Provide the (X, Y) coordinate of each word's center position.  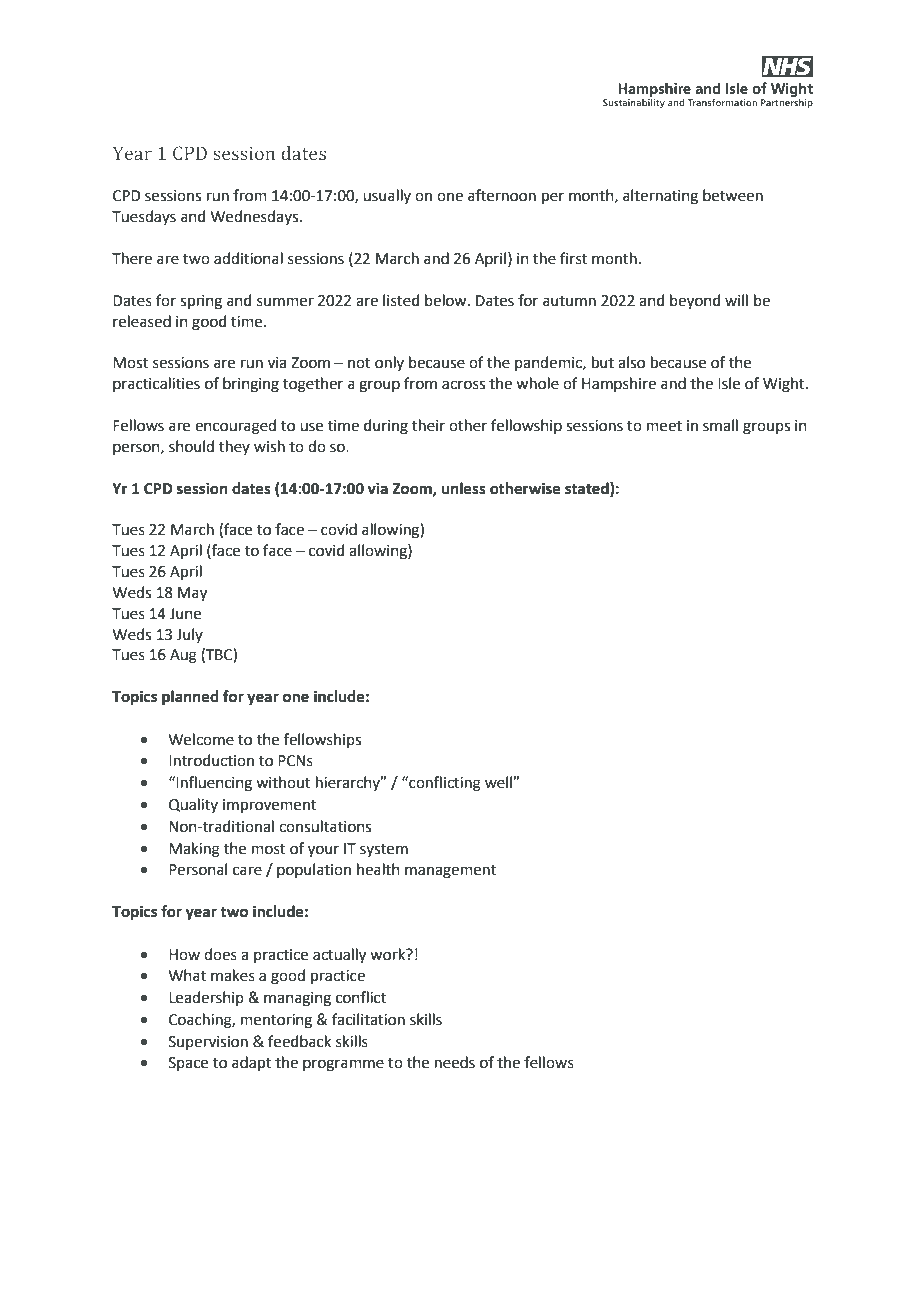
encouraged (235, 427)
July (189, 635)
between (733, 195)
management (450, 872)
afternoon (502, 195)
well (499, 782)
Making (194, 850)
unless (464, 488)
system (384, 850)
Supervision (208, 1043)
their (428, 425)
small (720, 425)
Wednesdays (256, 217)
